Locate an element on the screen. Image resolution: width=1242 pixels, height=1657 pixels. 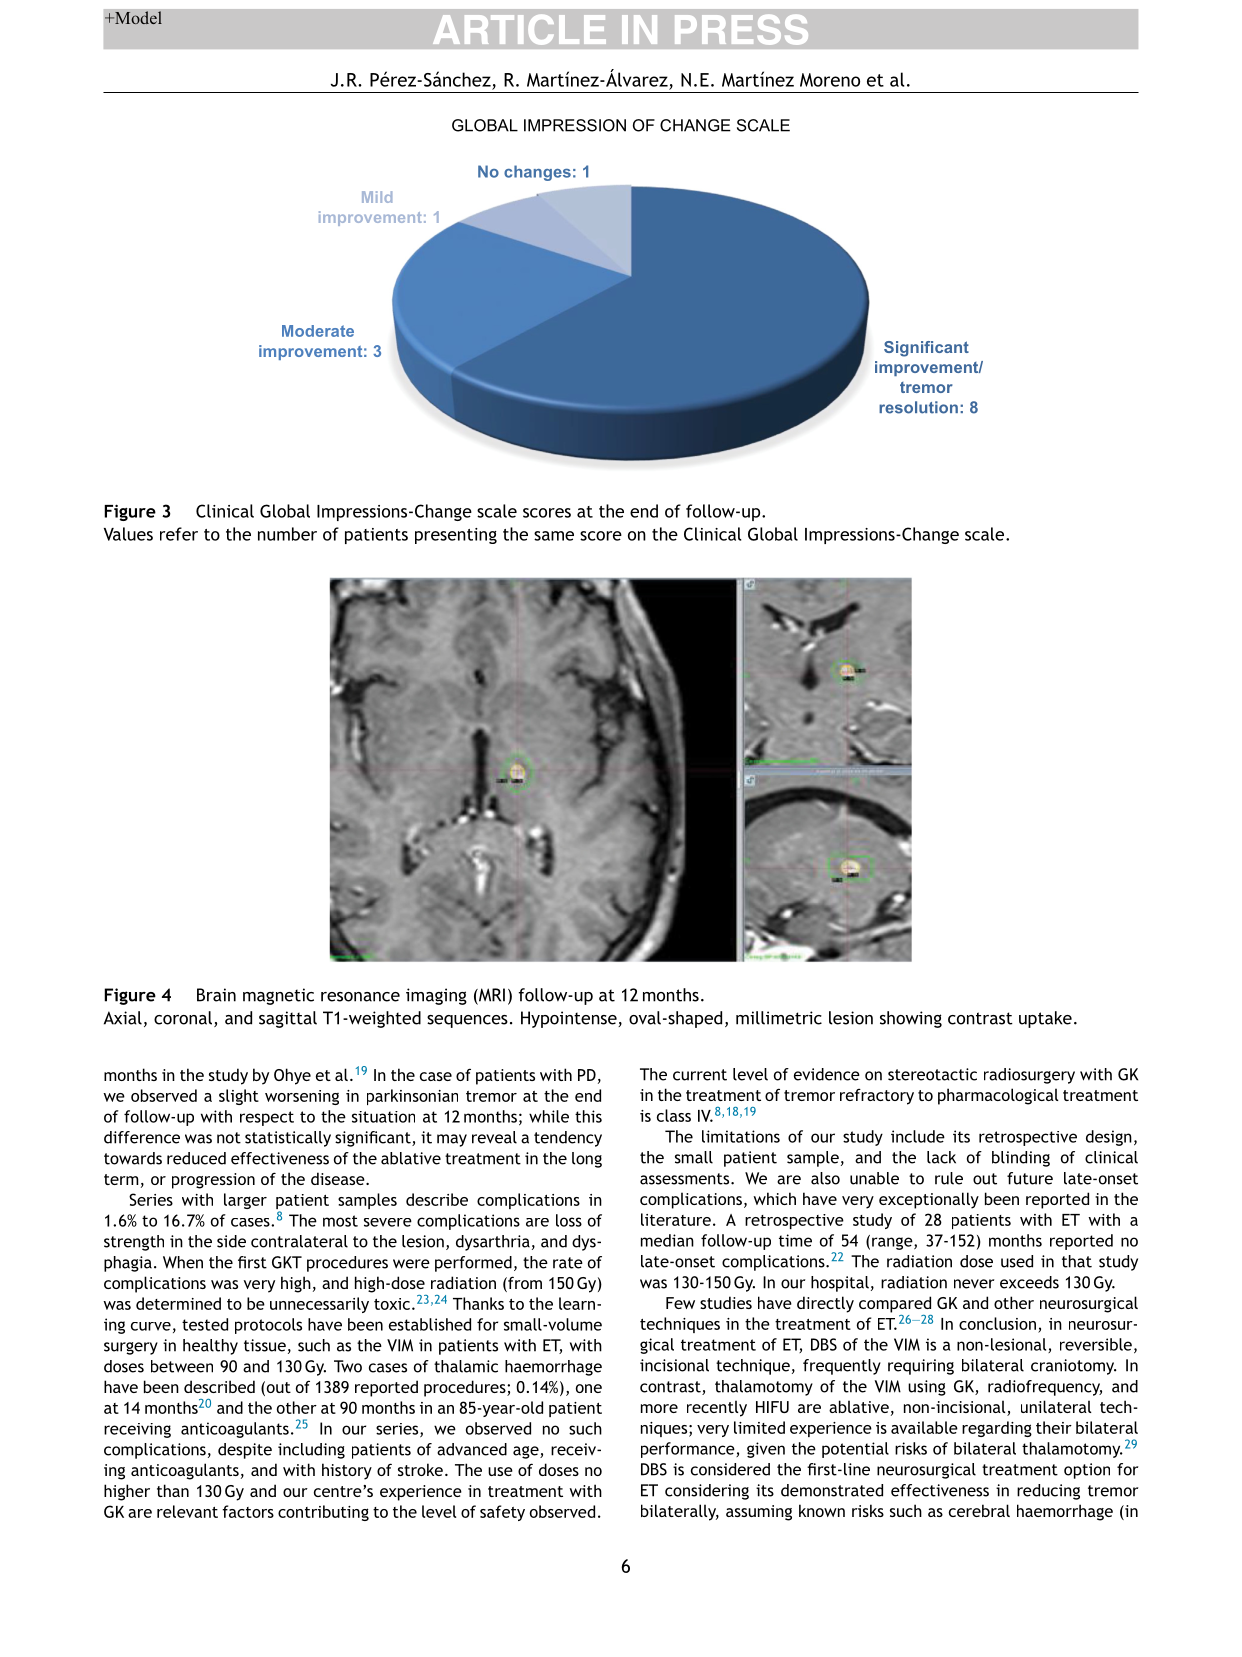
uptake is located at coordinates (1045, 1019).
